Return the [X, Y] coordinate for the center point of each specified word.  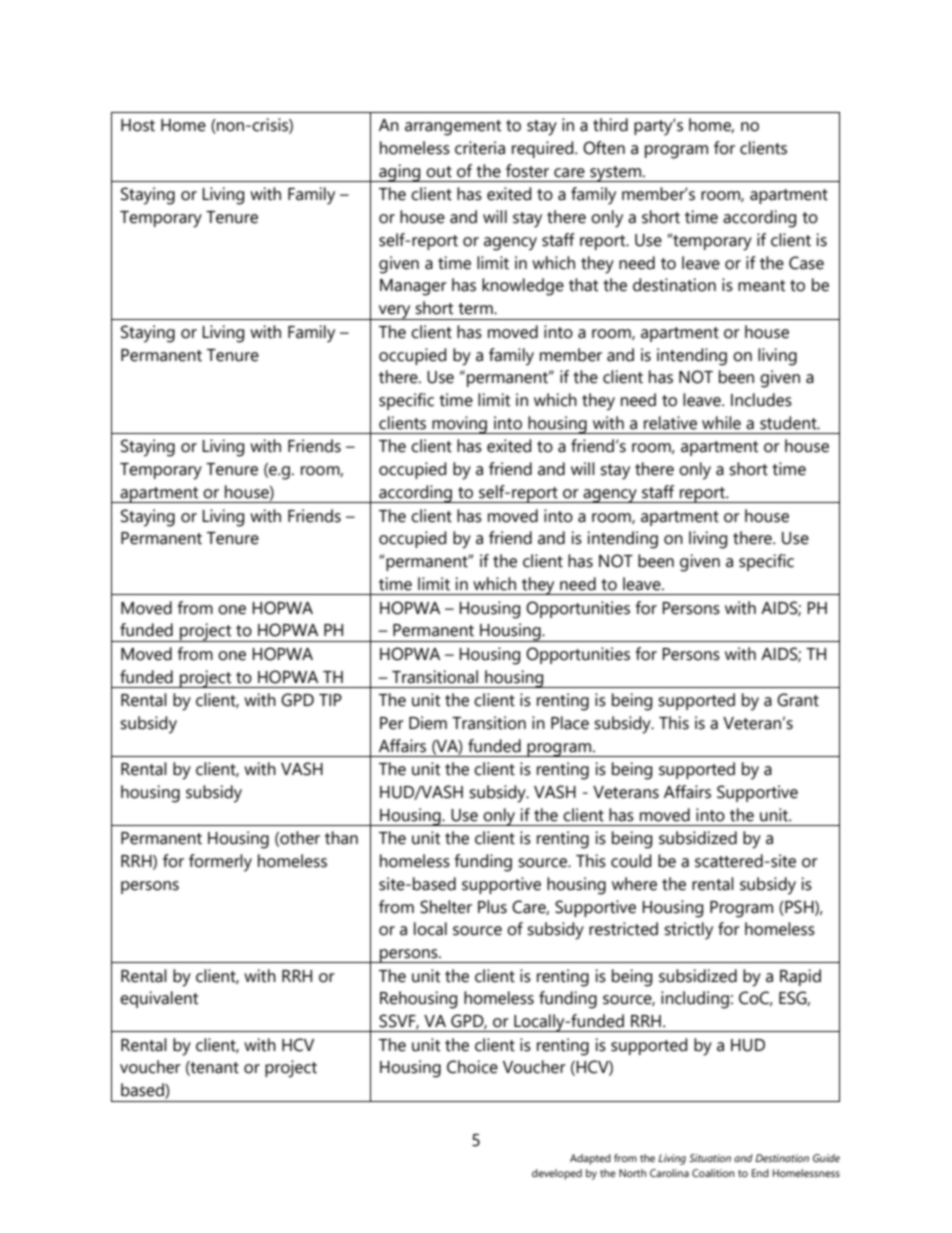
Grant [798, 700]
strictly [688, 931]
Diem [428, 723]
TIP [330, 700]
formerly [220, 863]
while [721, 423]
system [616, 174]
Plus [492, 907]
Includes [761, 400]
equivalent [159, 999]
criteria [480, 148]
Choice [472, 1067]
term [476, 309]
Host [138, 125]
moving [460, 425]
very [395, 312]
